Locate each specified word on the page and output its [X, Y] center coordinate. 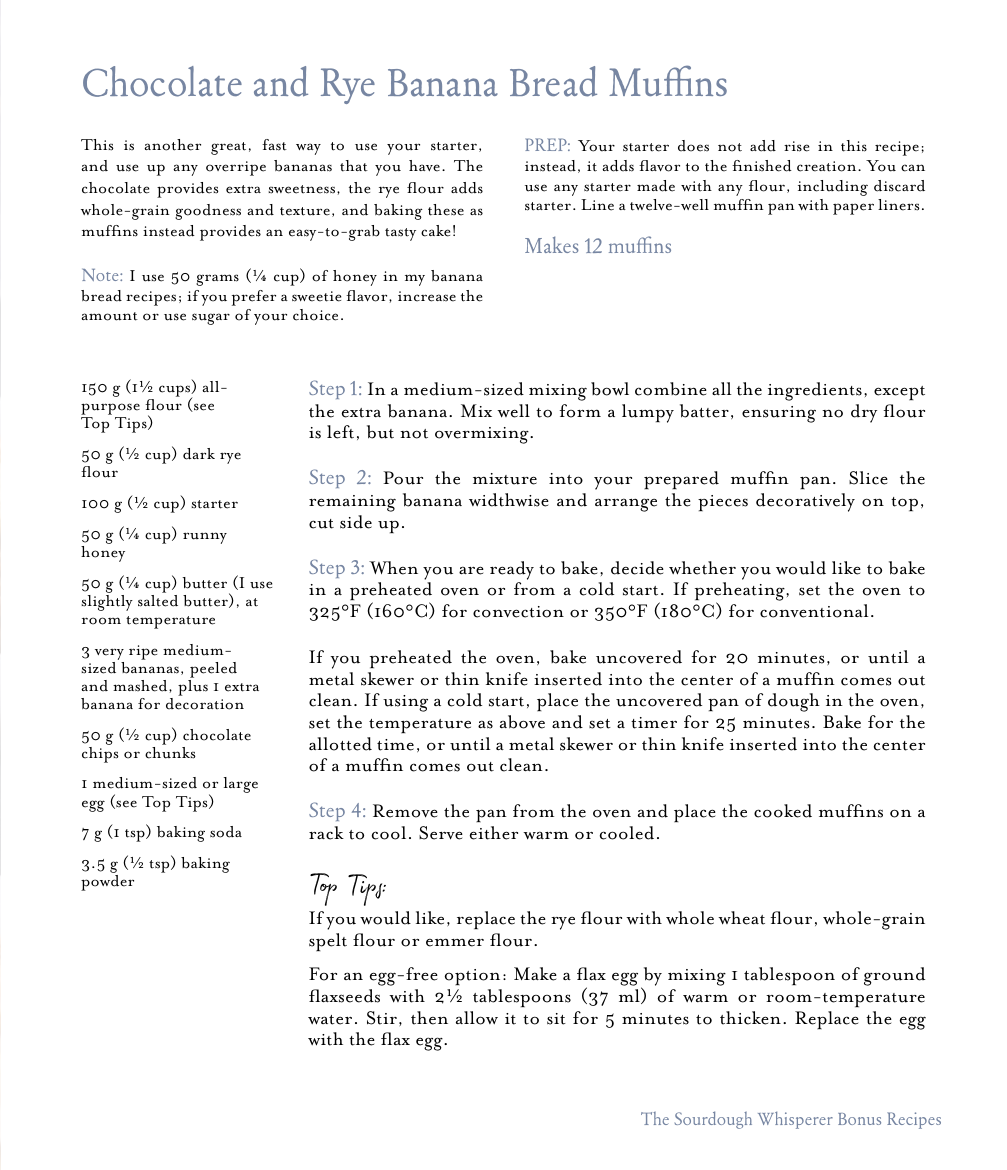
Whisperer [795, 1120]
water [330, 1020]
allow [477, 1018]
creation [828, 166]
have [426, 166]
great [228, 148]
